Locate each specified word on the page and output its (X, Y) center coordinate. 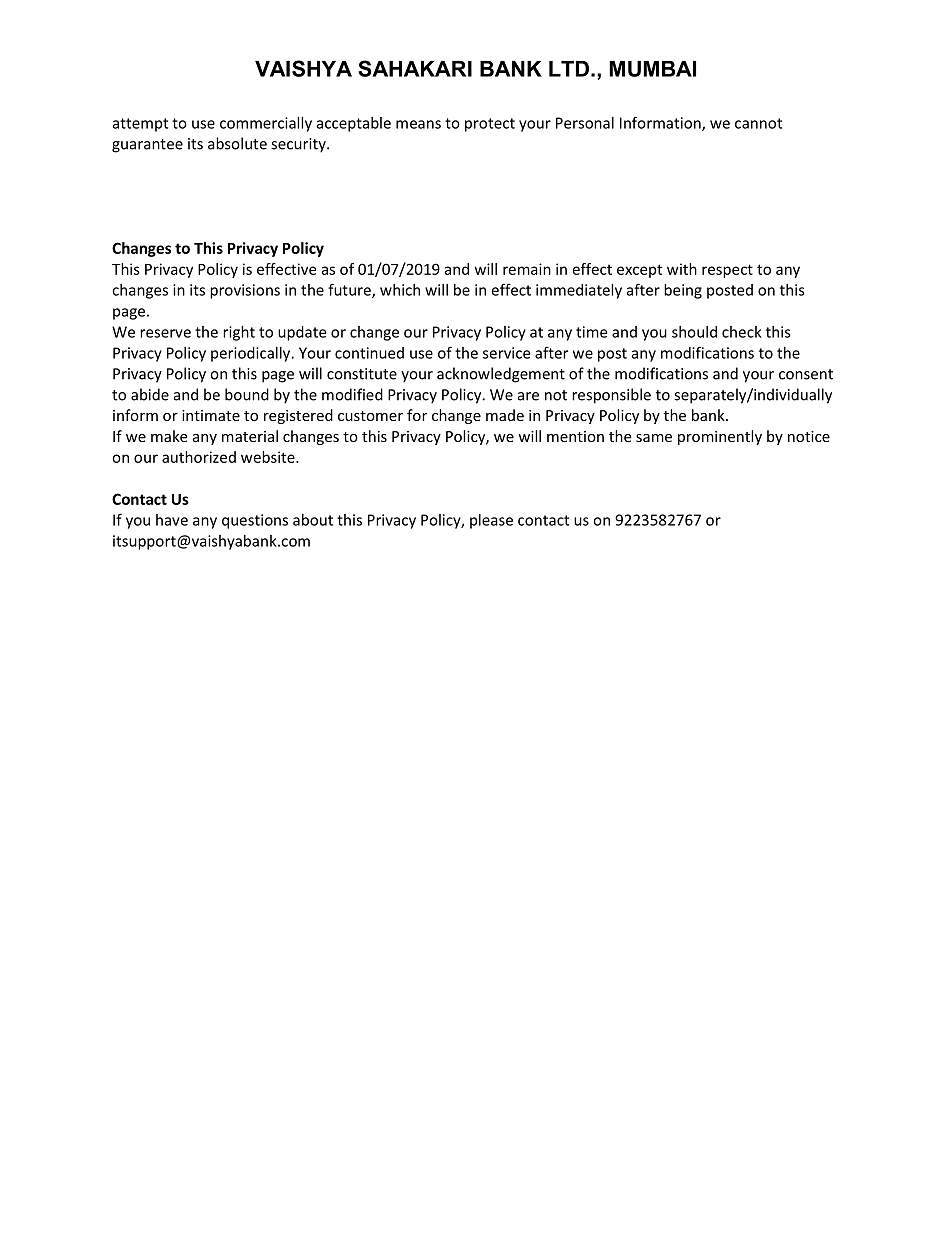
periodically (252, 354)
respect (727, 271)
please (491, 521)
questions (255, 521)
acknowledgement (501, 375)
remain (527, 269)
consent (806, 374)
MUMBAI (652, 69)
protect (490, 125)
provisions (245, 291)
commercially (266, 124)
